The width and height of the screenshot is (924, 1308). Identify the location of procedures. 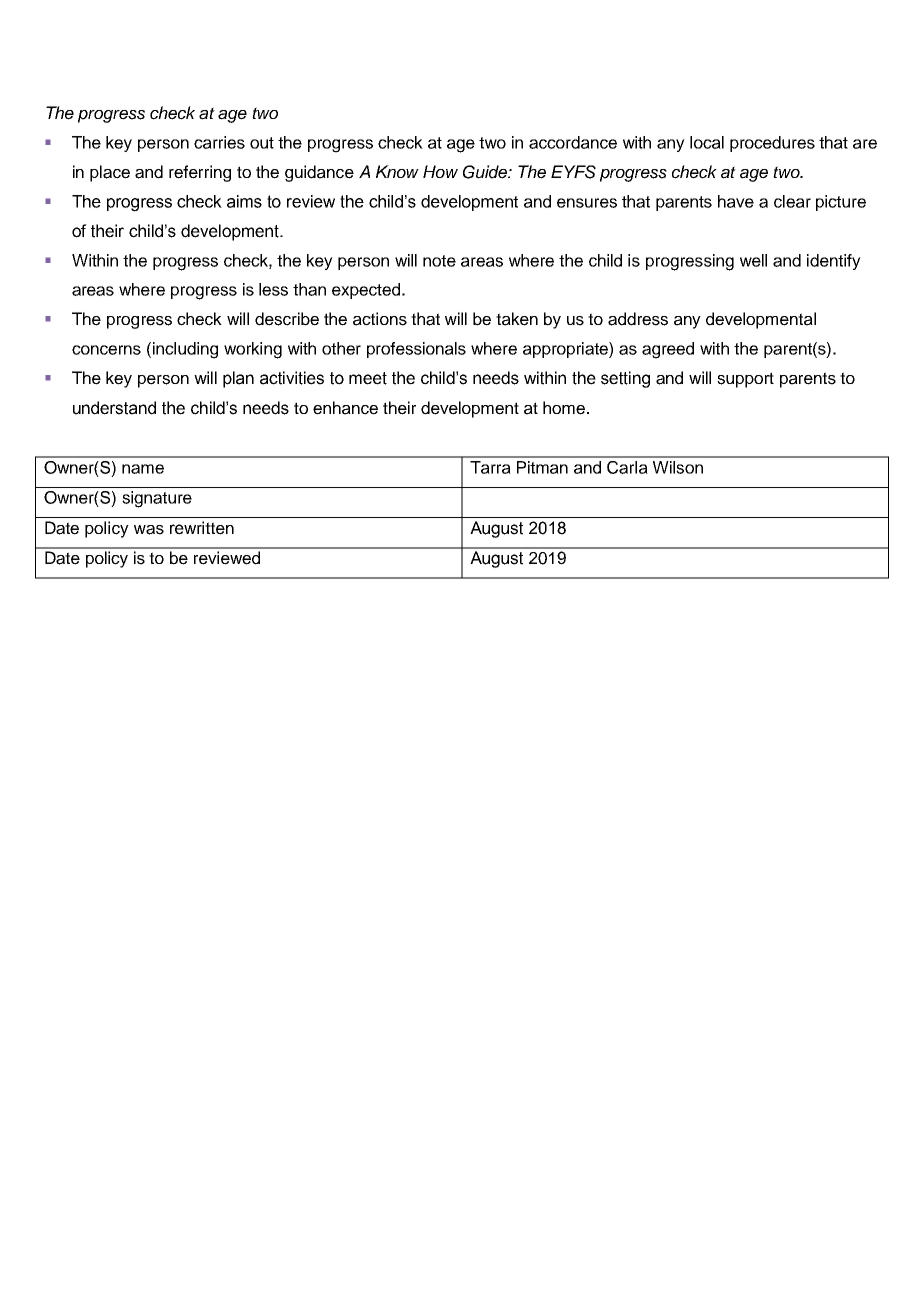
(772, 144).
